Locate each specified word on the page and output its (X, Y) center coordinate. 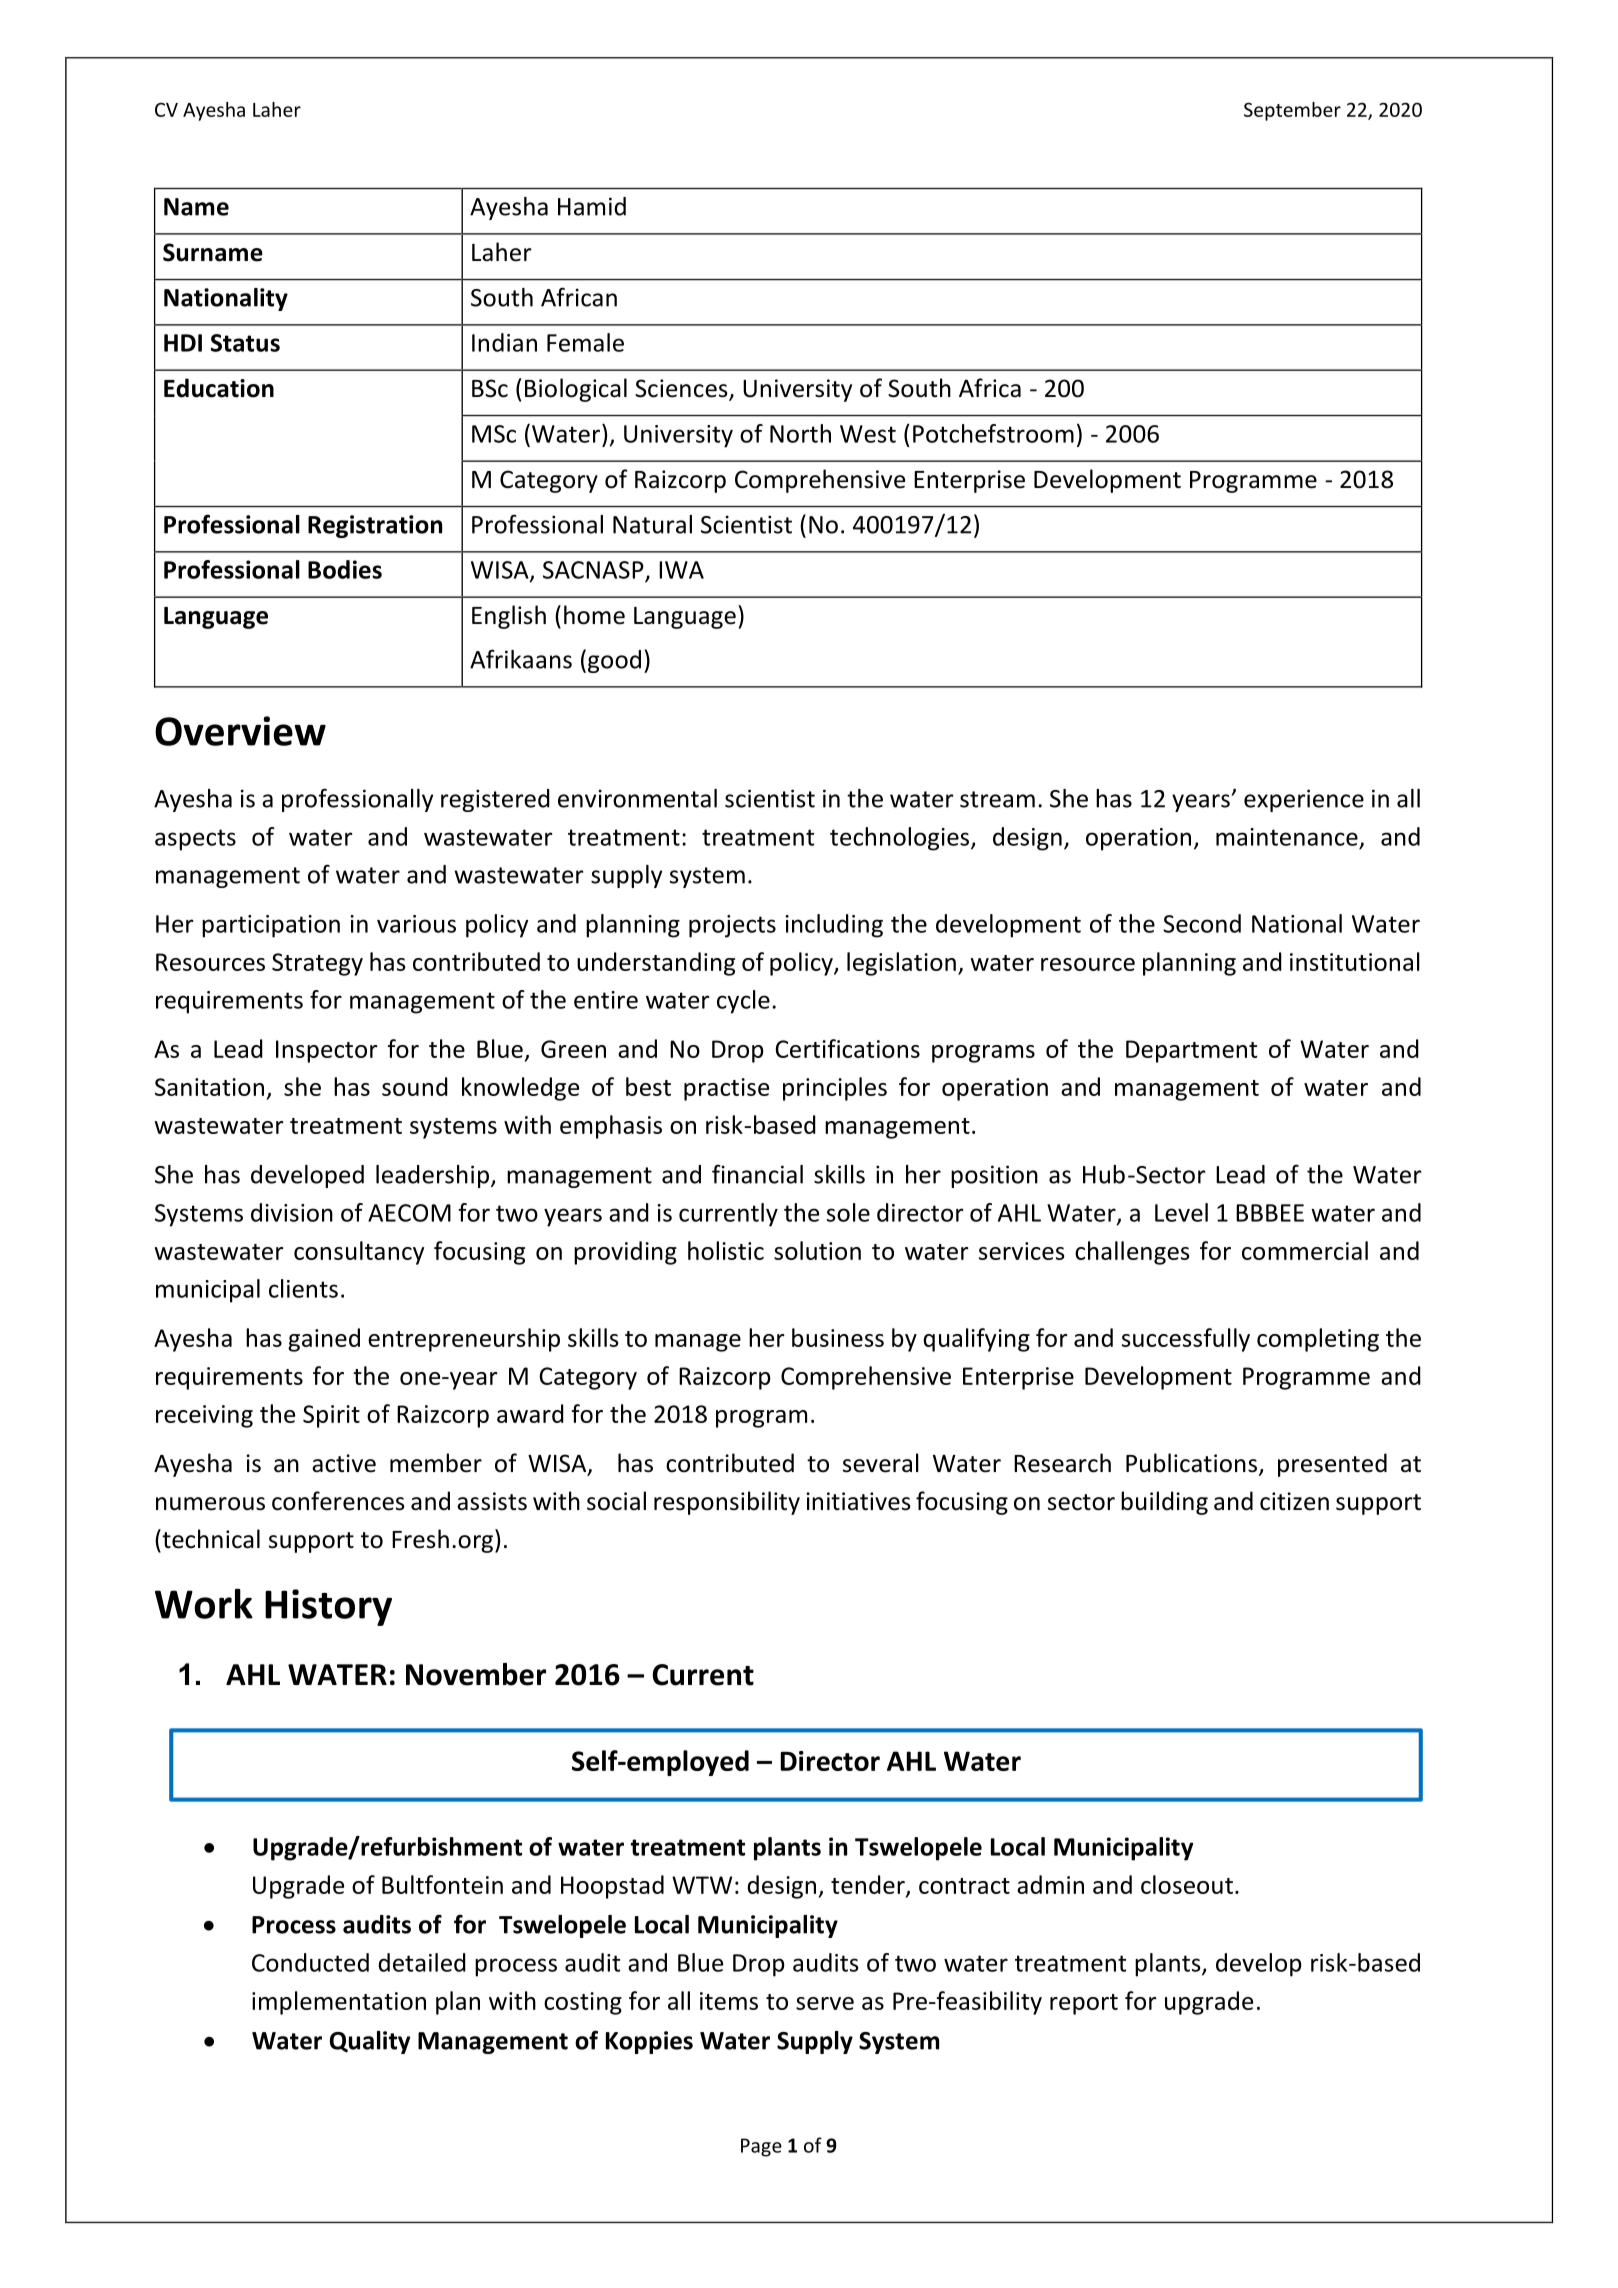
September (1292, 111)
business (838, 1337)
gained (324, 1340)
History (328, 1607)
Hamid (592, 206)
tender (869, 1885)
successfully (1186, 1340)
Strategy (317, 964)
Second (1202, 923)
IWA (681, 570)
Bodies (345, 569)
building (1164, 1503)
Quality (370, 2042)
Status (245, 343)
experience (1304, 800)
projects (732, 926)
